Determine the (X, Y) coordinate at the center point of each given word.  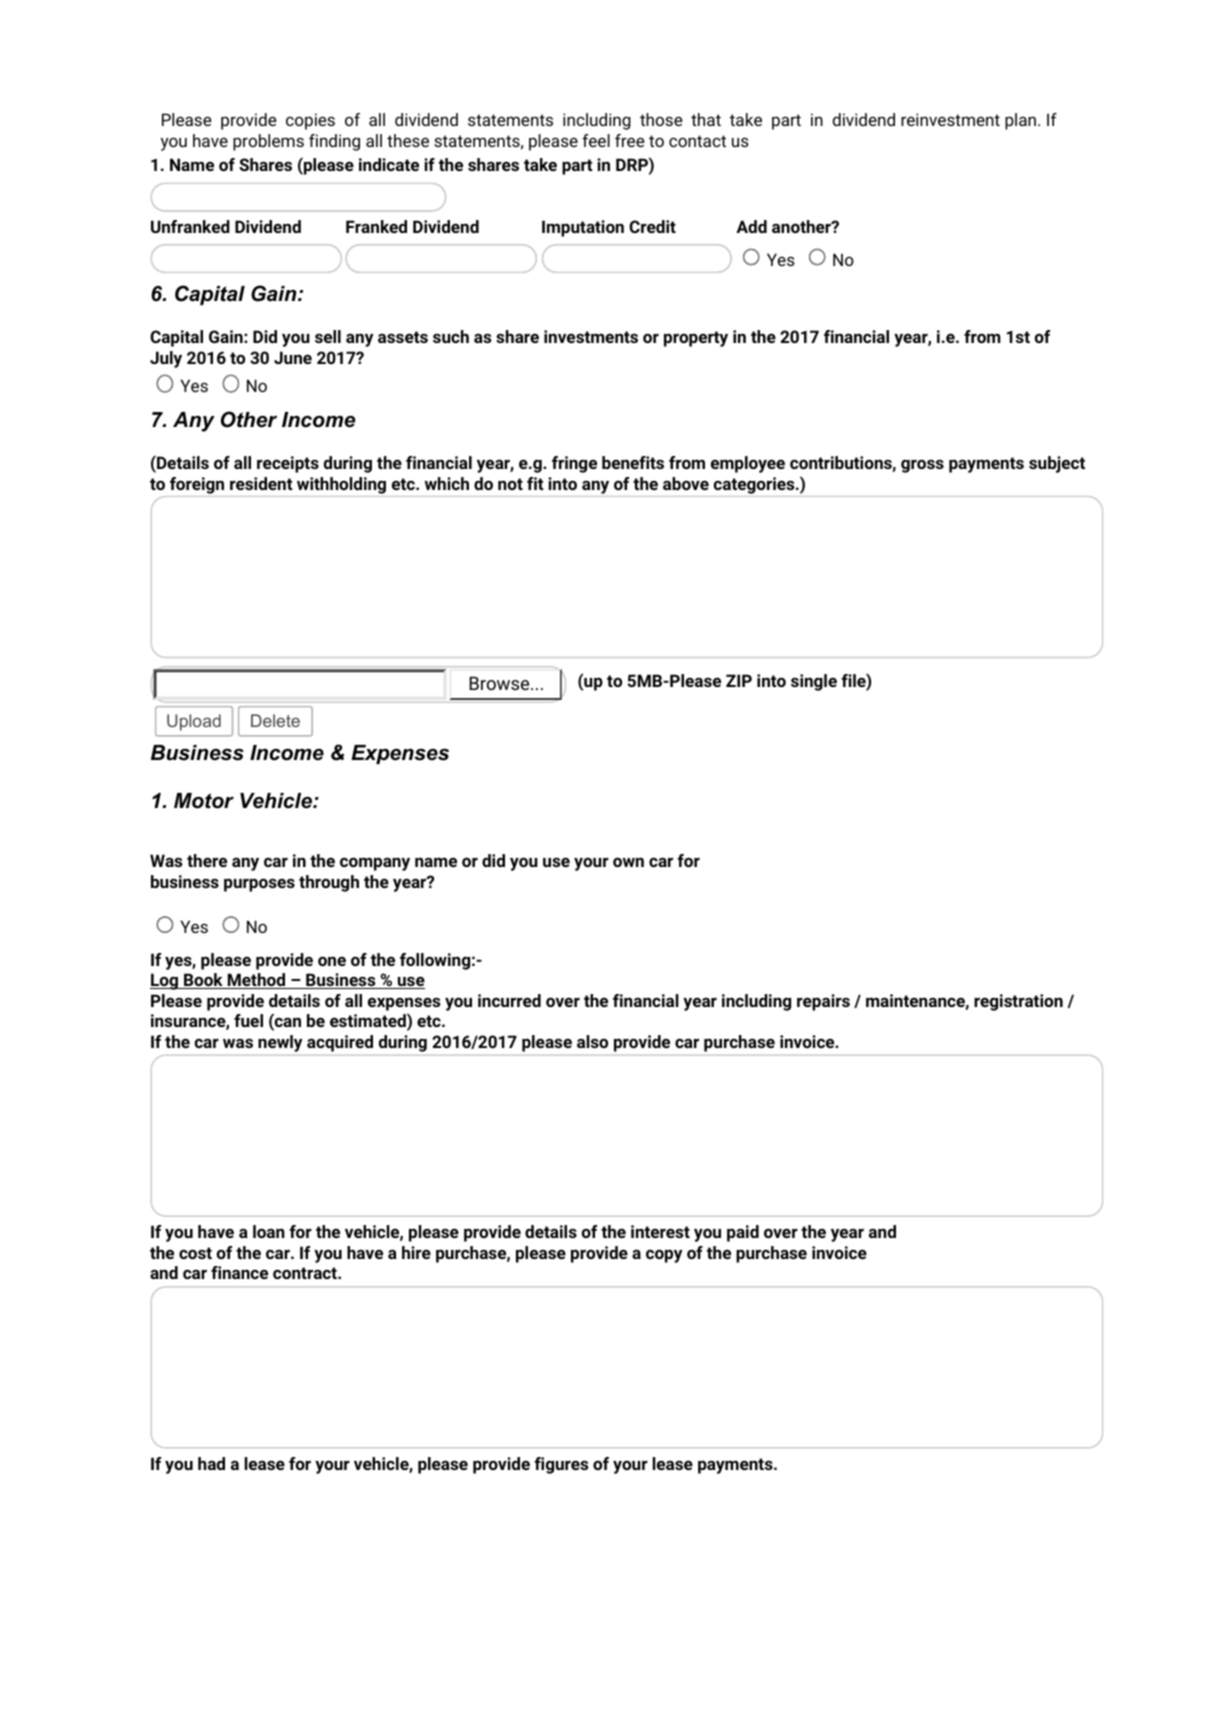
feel (596, 140)
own (628, 862)
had (211, 1463)
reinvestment (950, 119)
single (814, 682)
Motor (204, 801)
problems (268, 142)
